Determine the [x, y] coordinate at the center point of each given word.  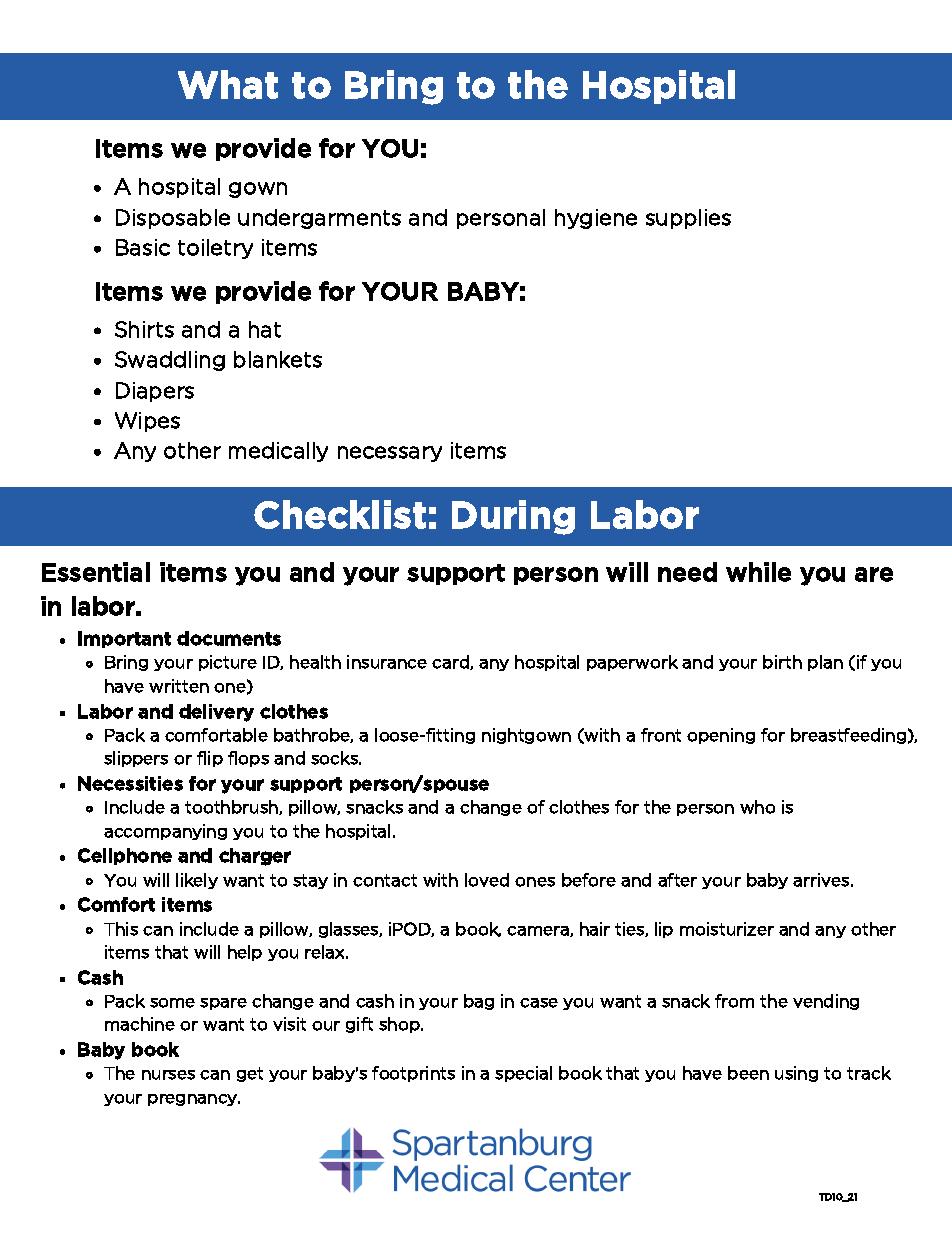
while [758, 572]
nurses [168, 1075]
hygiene [596, 219]
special [523, 1074]
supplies [688, 219]
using [796, 1074]
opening [721, 736]
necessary [390, 454]
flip [210, 759]
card [451, 662]
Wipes [147, 422]
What [228, 84]
